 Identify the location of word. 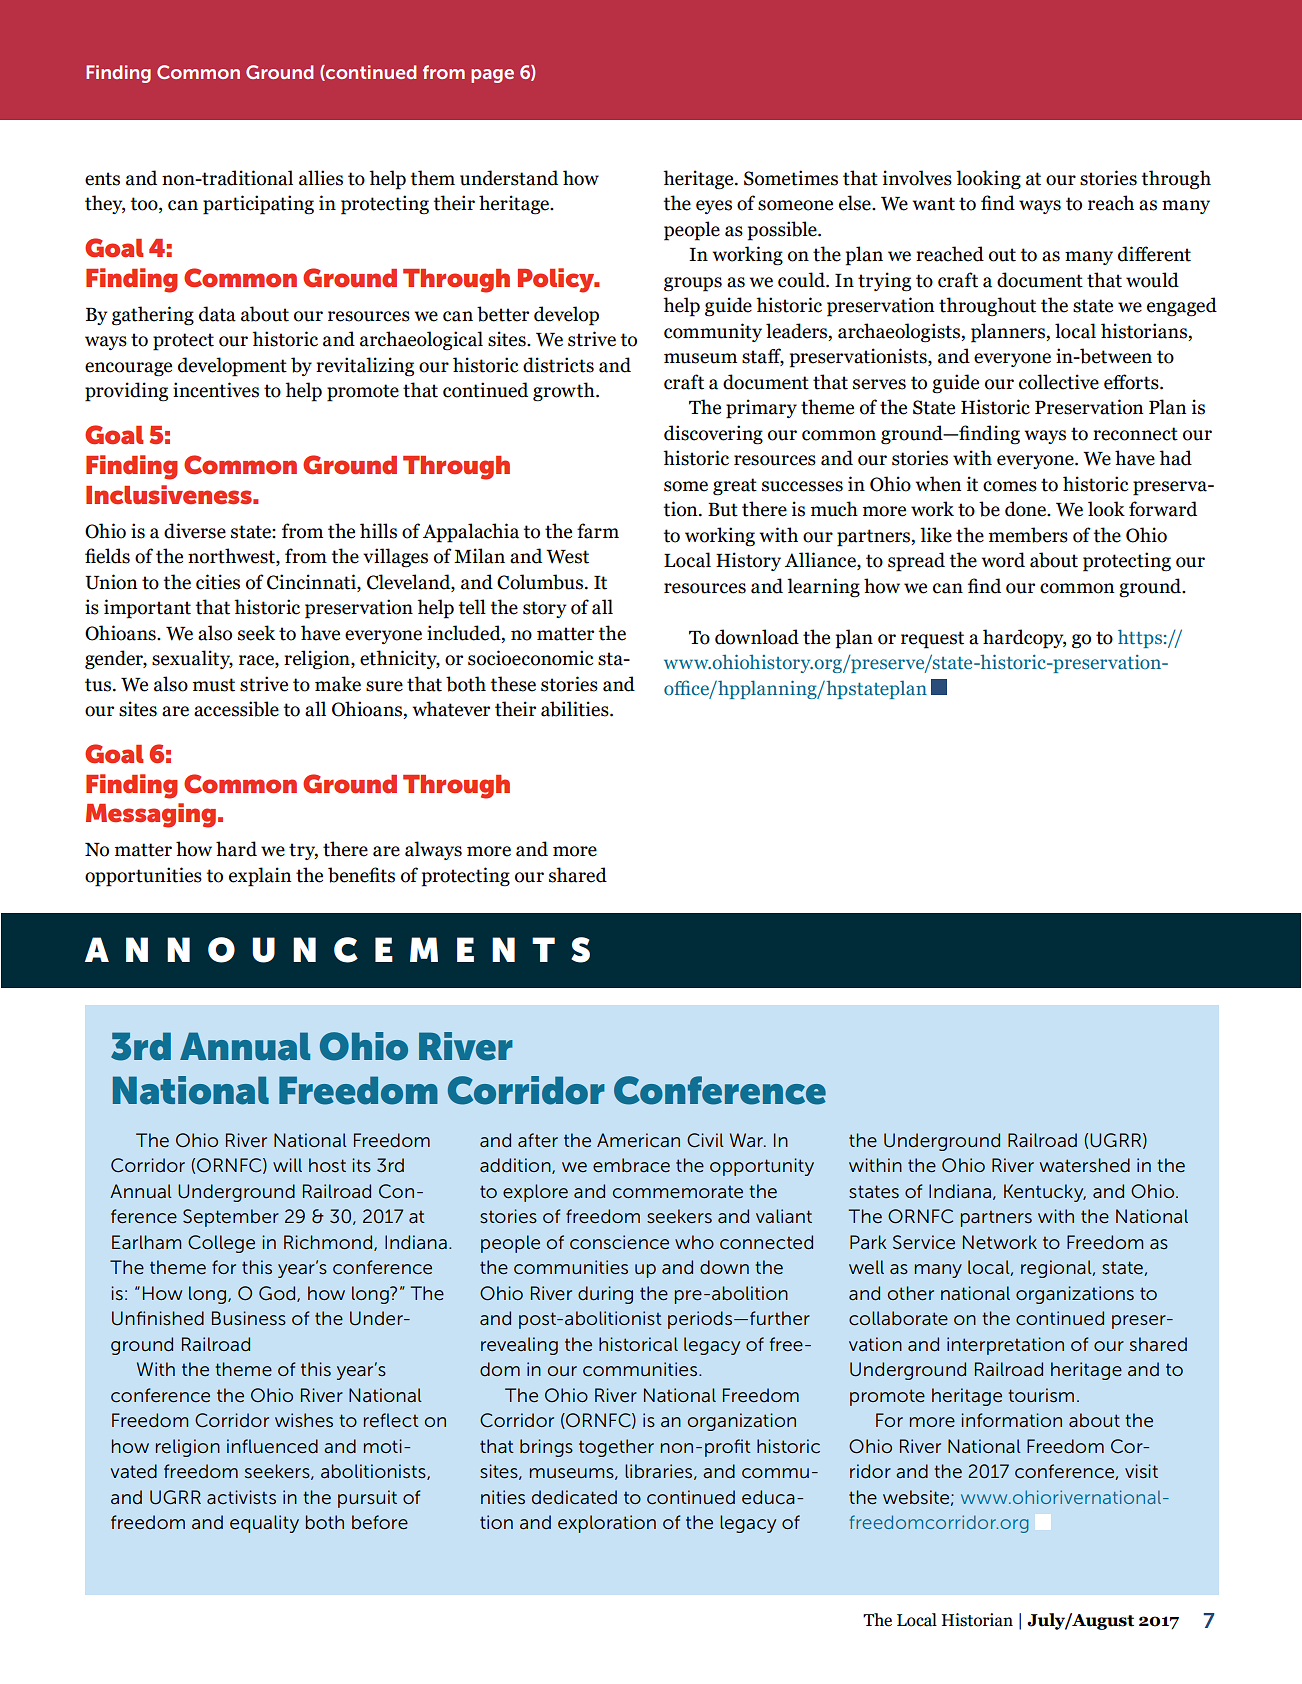
(1003, 560).
